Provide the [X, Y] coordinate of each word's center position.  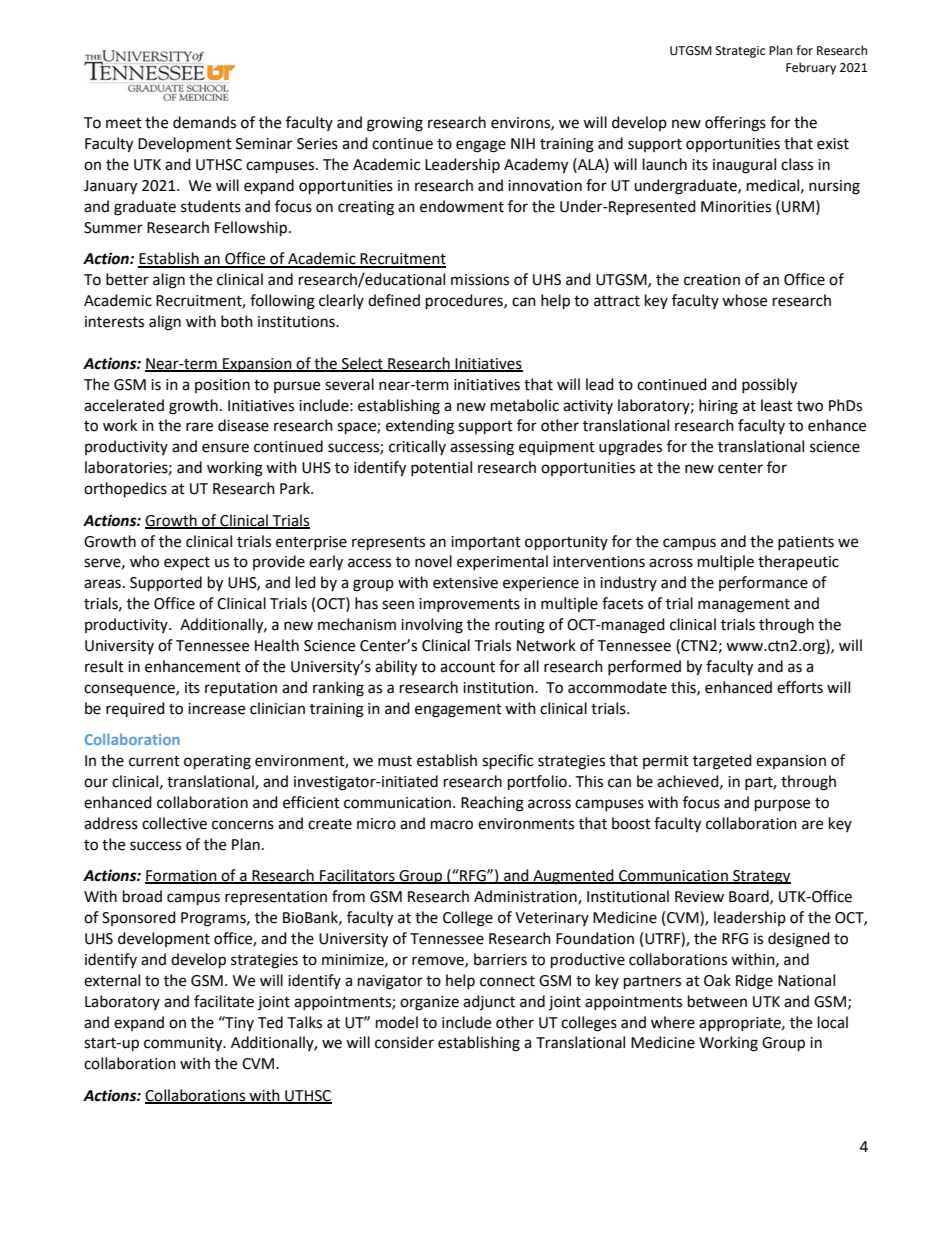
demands [204, 122]
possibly [769, 386]
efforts [800, 687]
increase [216, 709]
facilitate [224, 1001]
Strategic [740, 52]
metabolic [525, 405]
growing [395, 124]
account [467, 667]
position [222, 386]
